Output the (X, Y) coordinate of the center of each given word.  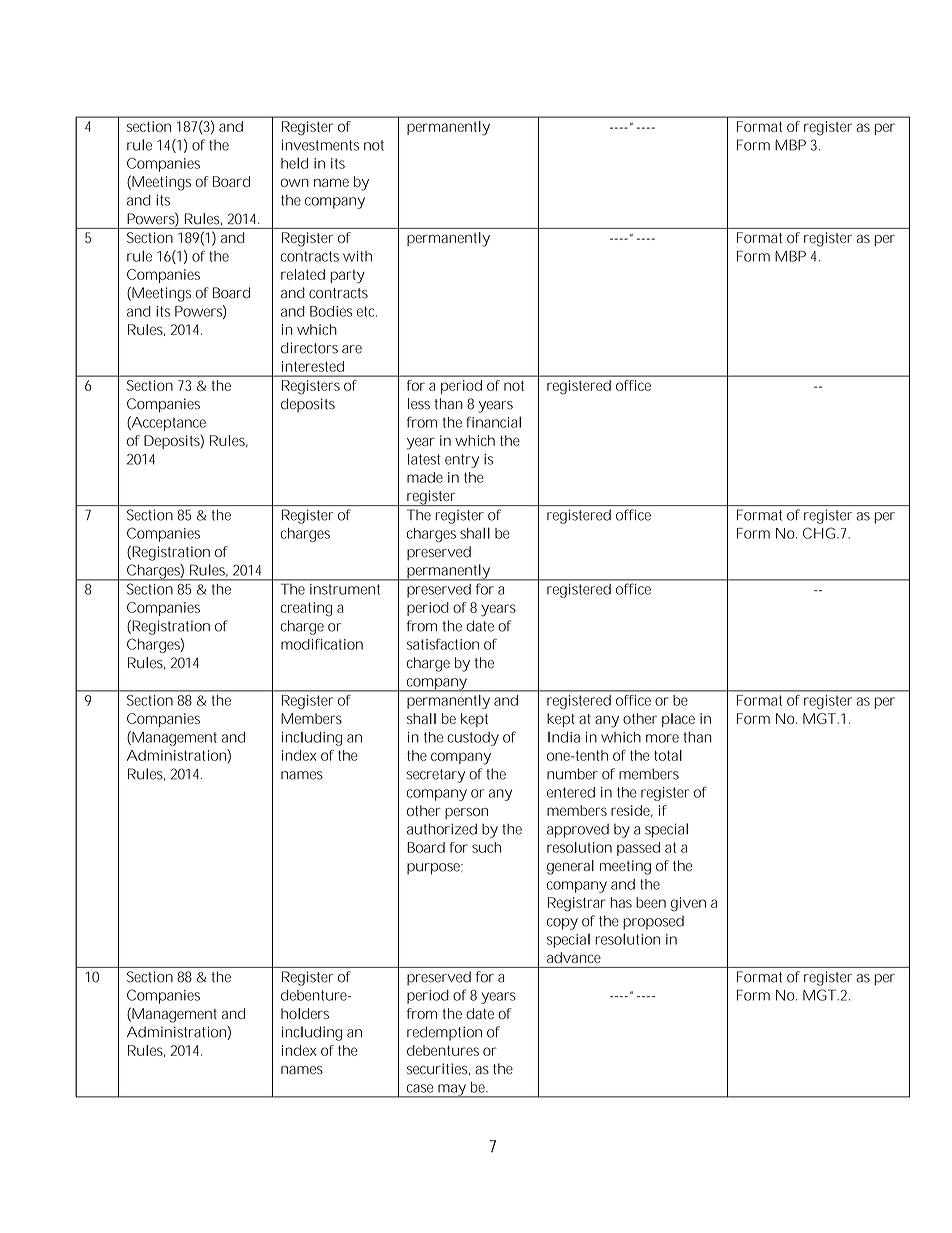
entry (462, 461)
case (420, 1088)
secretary (436, 776)
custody (473, 739)
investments (320, 145)
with (357, 256)
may (452, 1091)
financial (494, 422)
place (678, 720)
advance (574, 957)
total (668, 755)
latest (424, 459)
